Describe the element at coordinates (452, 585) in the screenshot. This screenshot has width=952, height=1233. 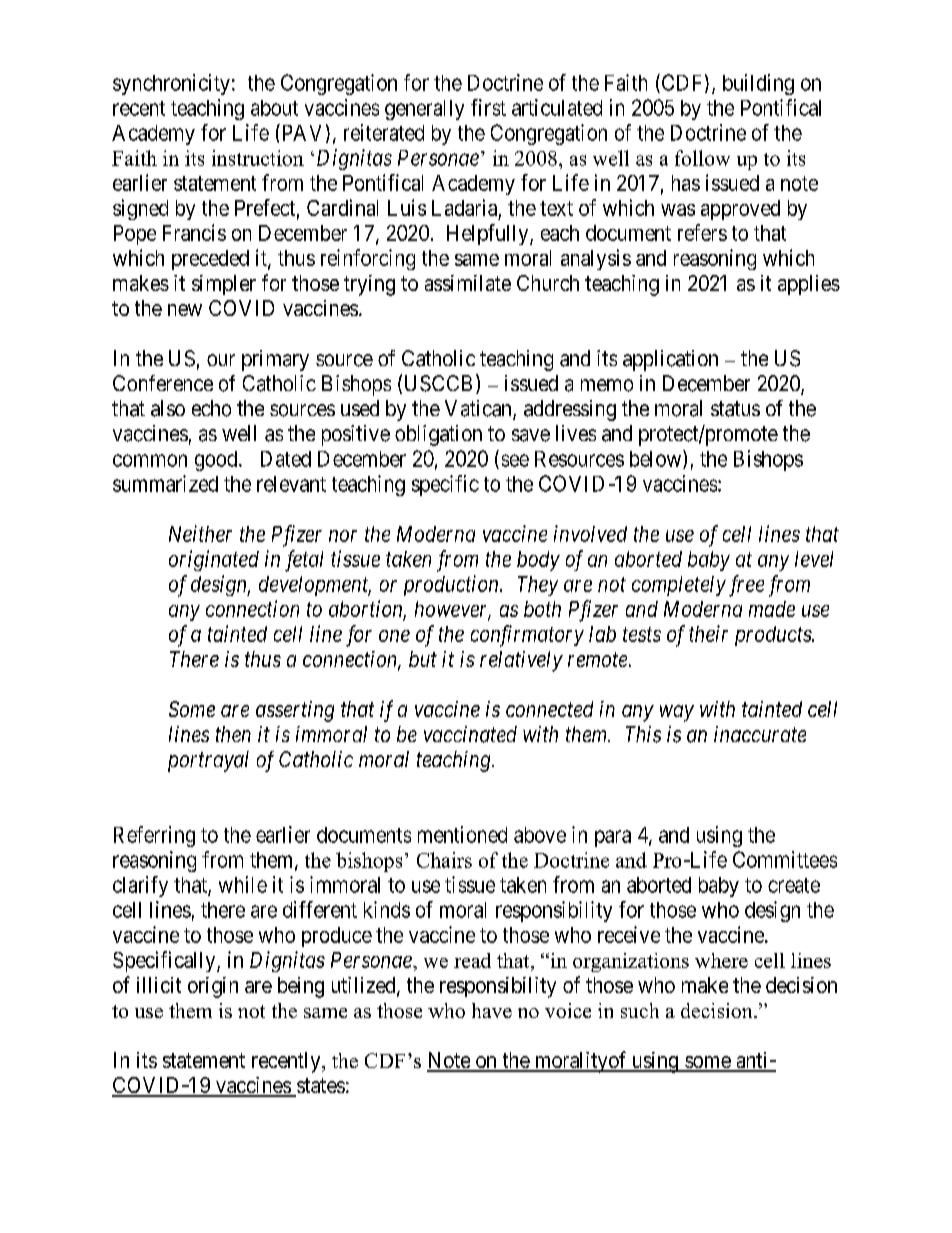
I see `production` at that location.
